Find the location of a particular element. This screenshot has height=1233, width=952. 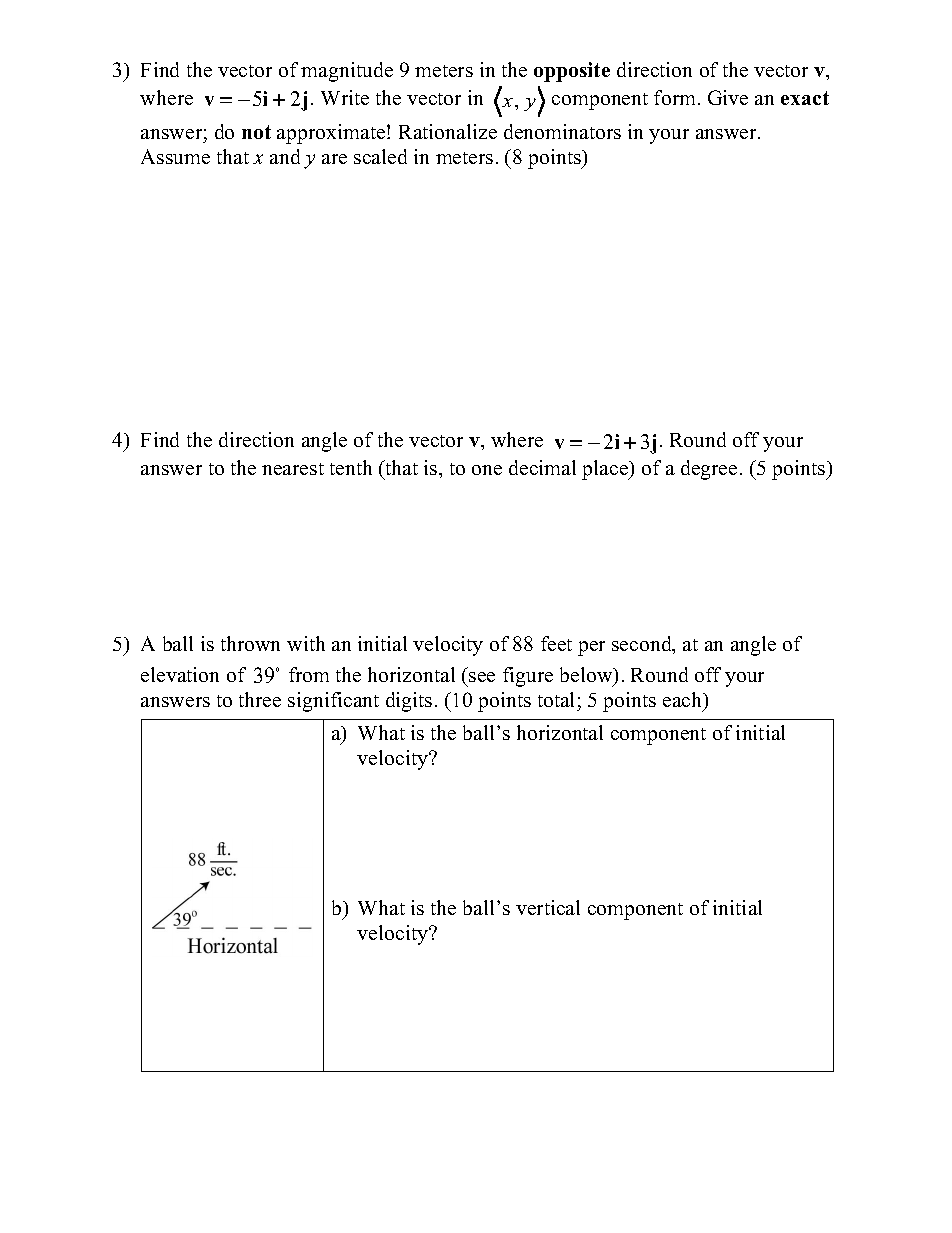

degree is located at coordinates (709, 470).
